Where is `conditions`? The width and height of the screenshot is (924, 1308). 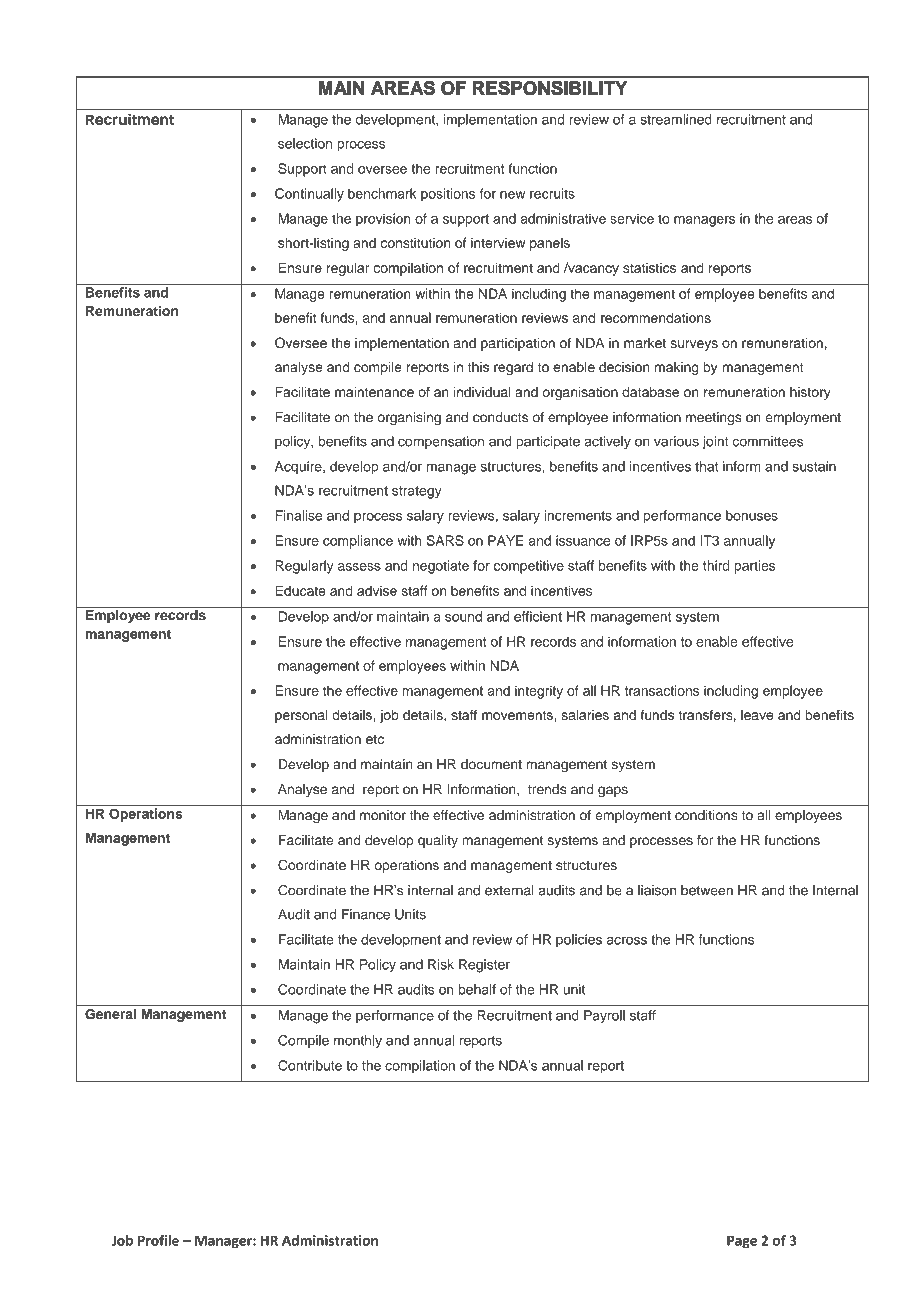
conditions is located at coordinates (706, 815).
